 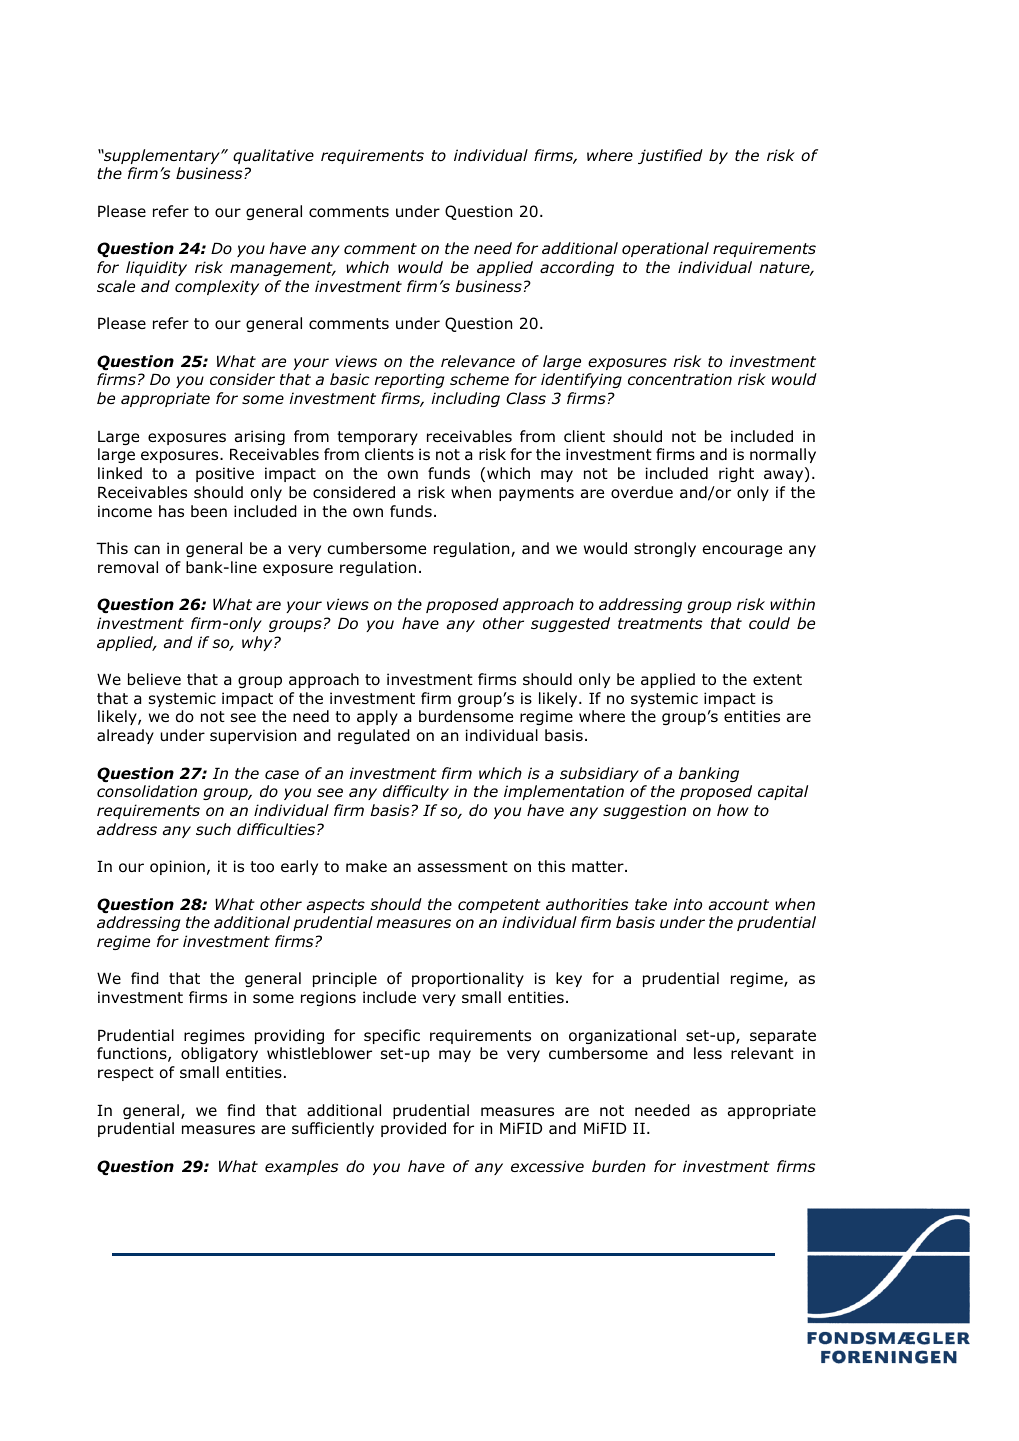 What do you see at coordinates (154, 679) in the screenshot?
I see `believe` at bounding box center [154, 679].
